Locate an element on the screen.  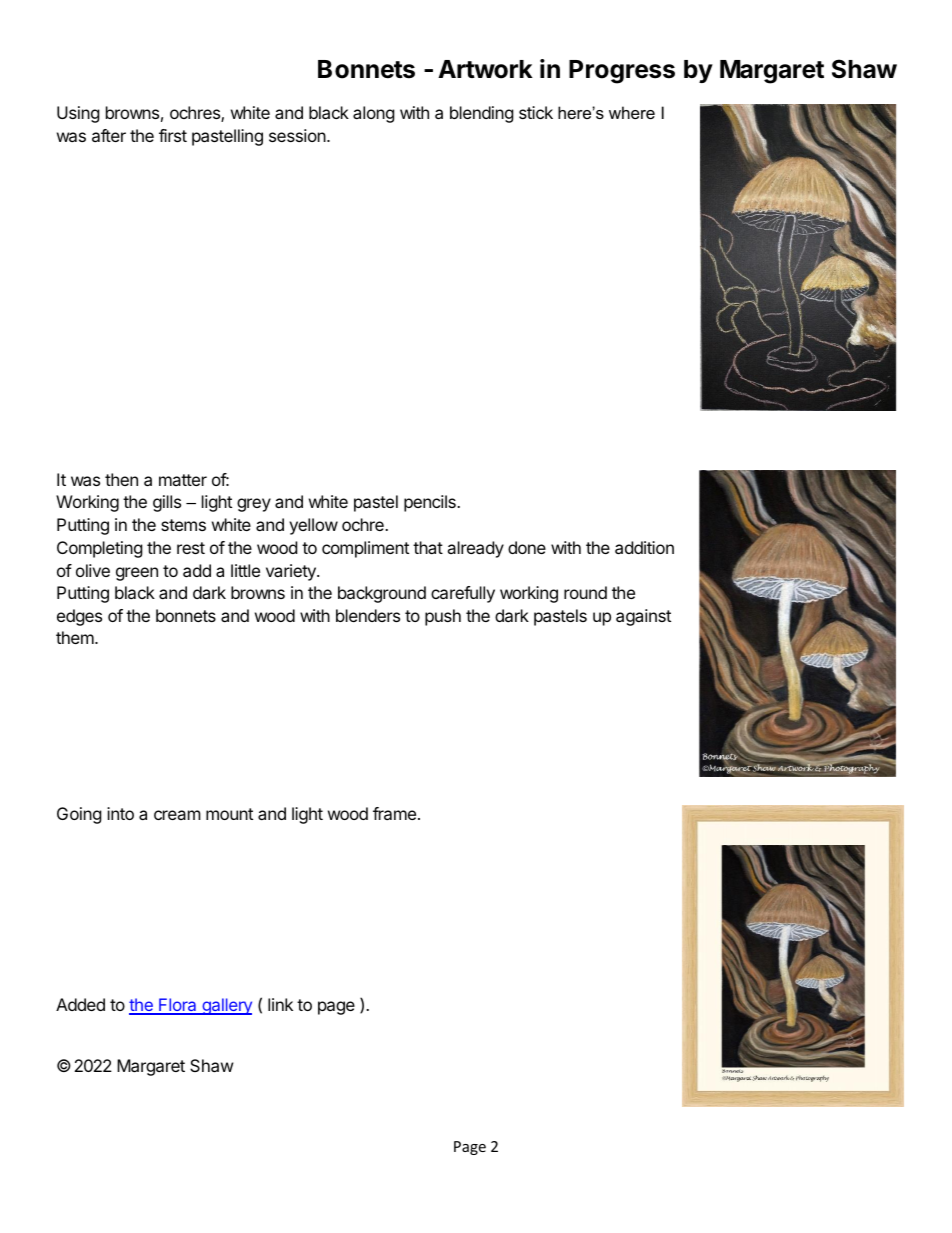
session is located at coordinates (298, 135).
